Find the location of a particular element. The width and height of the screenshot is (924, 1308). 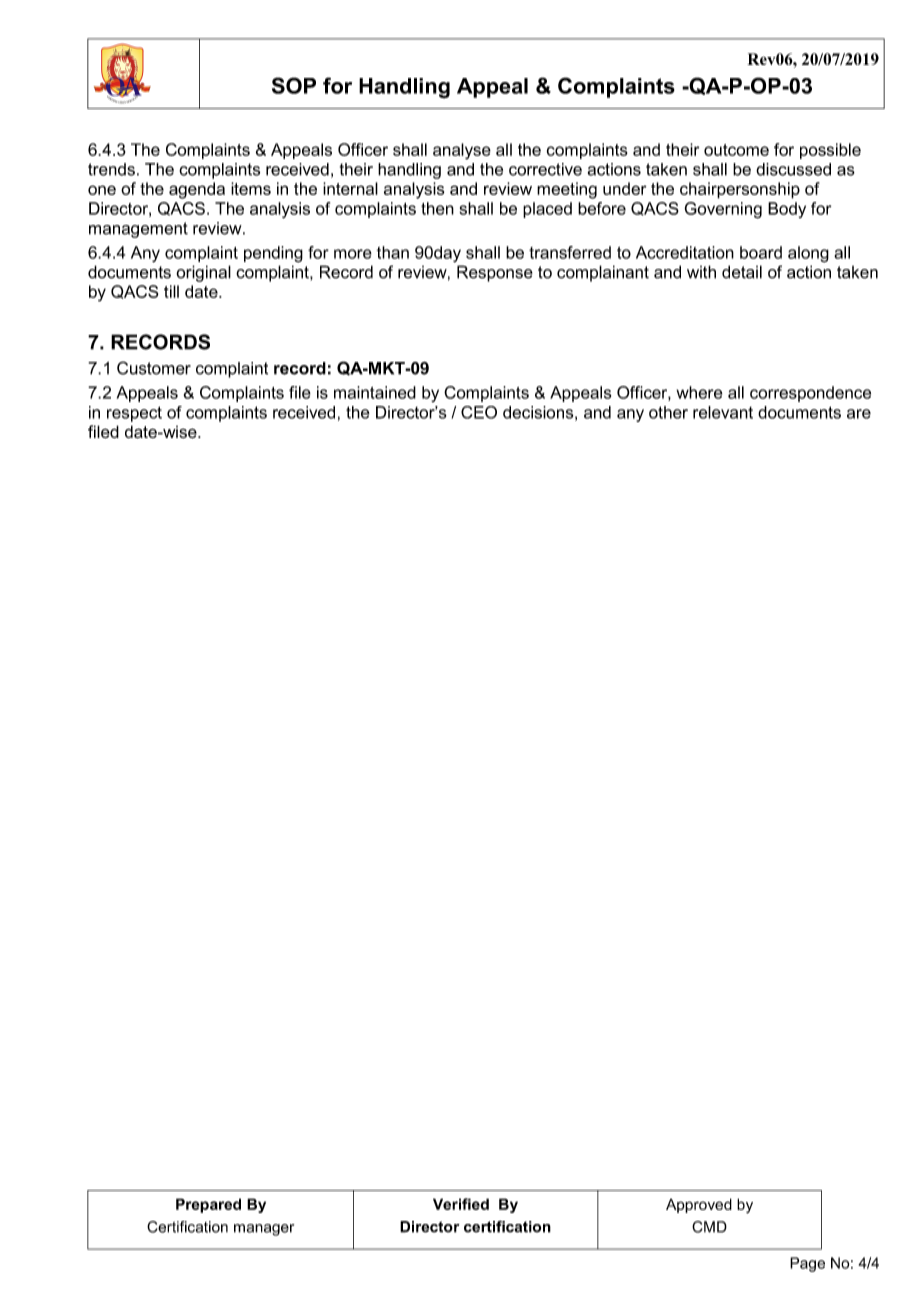

agenda is located at coordinates (197, 190).
